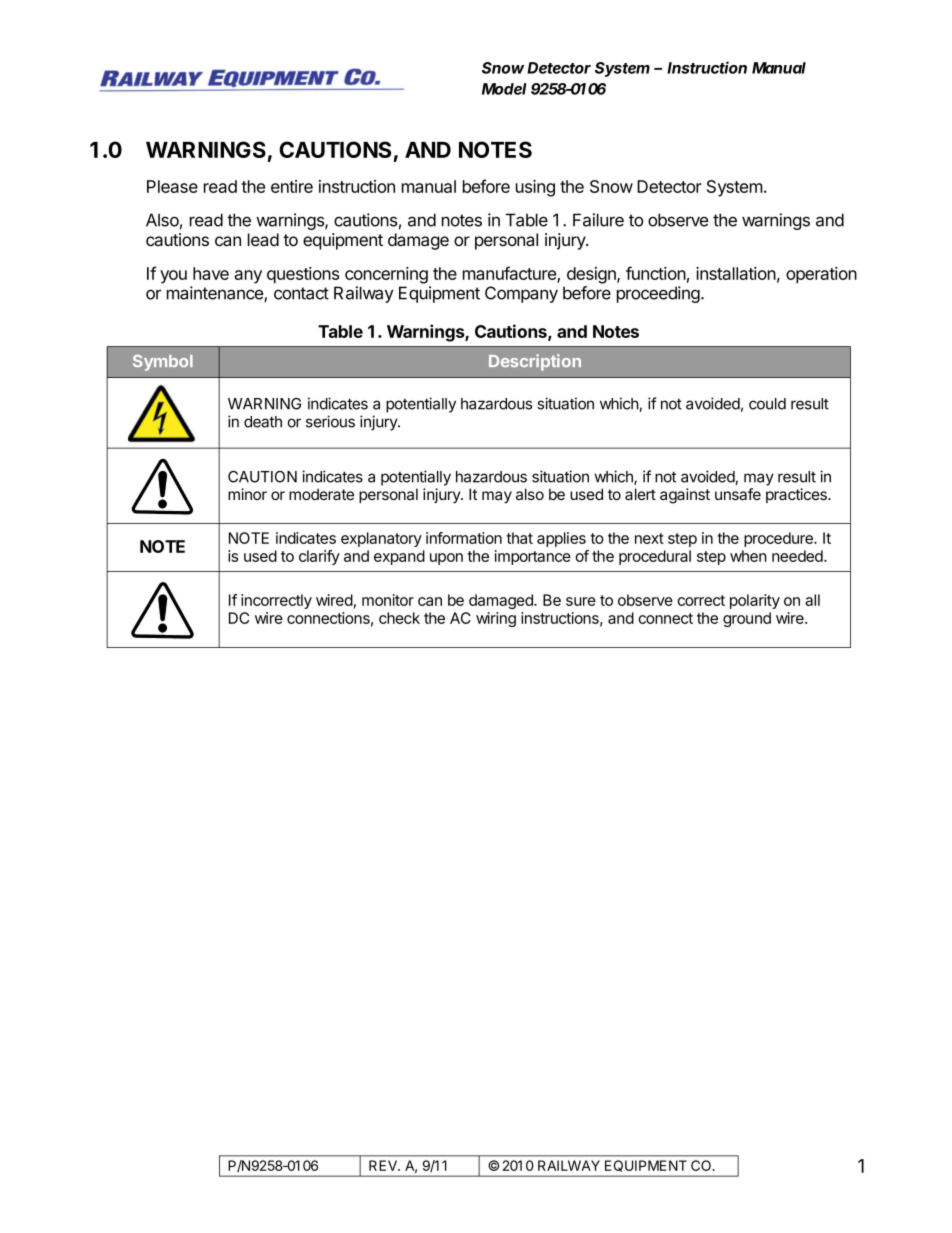  I want to click on wiring, so click(496, 619).
